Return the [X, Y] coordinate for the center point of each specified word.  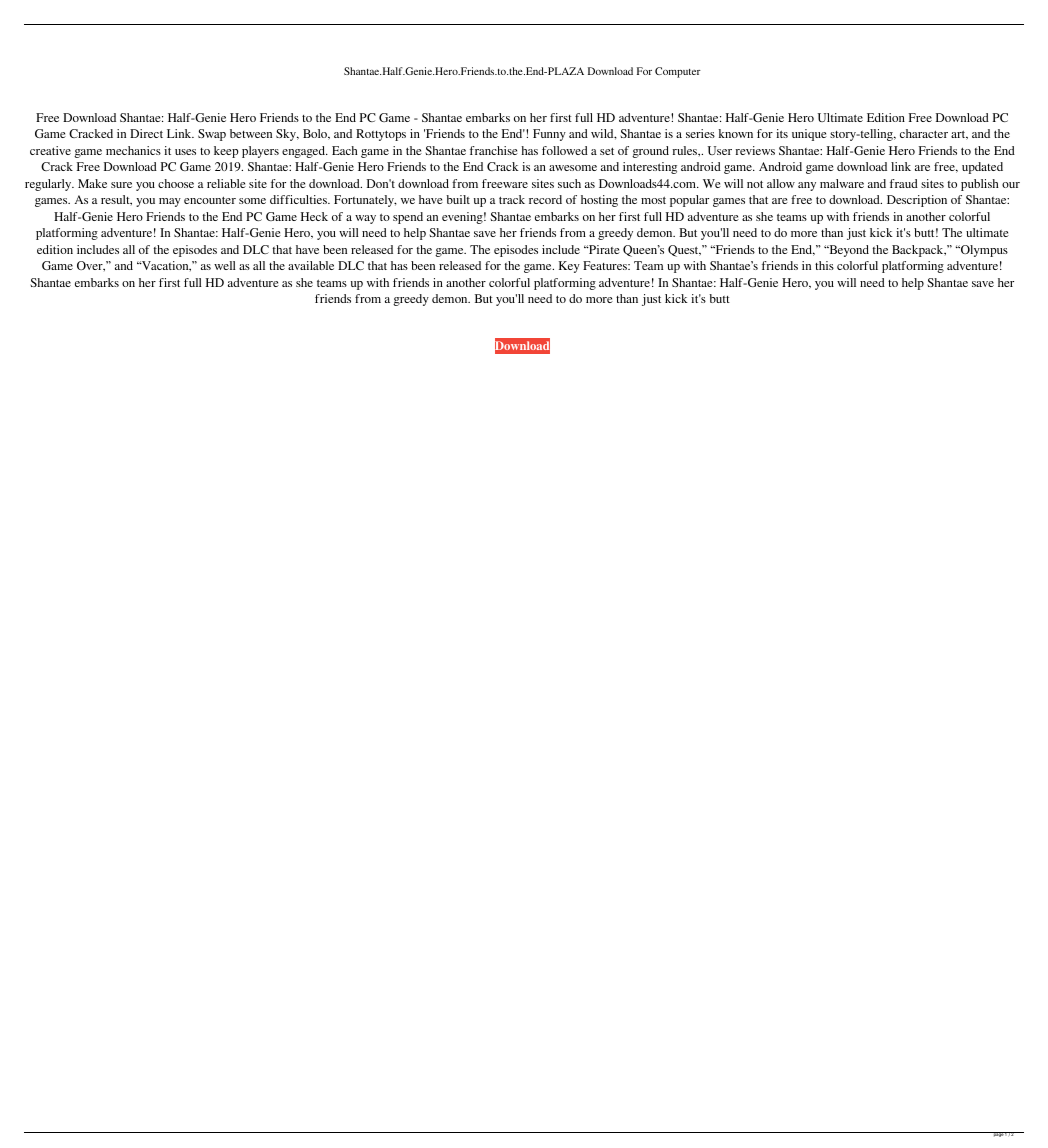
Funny [549, 135]
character [924, 133]
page [998, 1134]
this [824, 265]
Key [569, 267]
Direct [146, 133]
